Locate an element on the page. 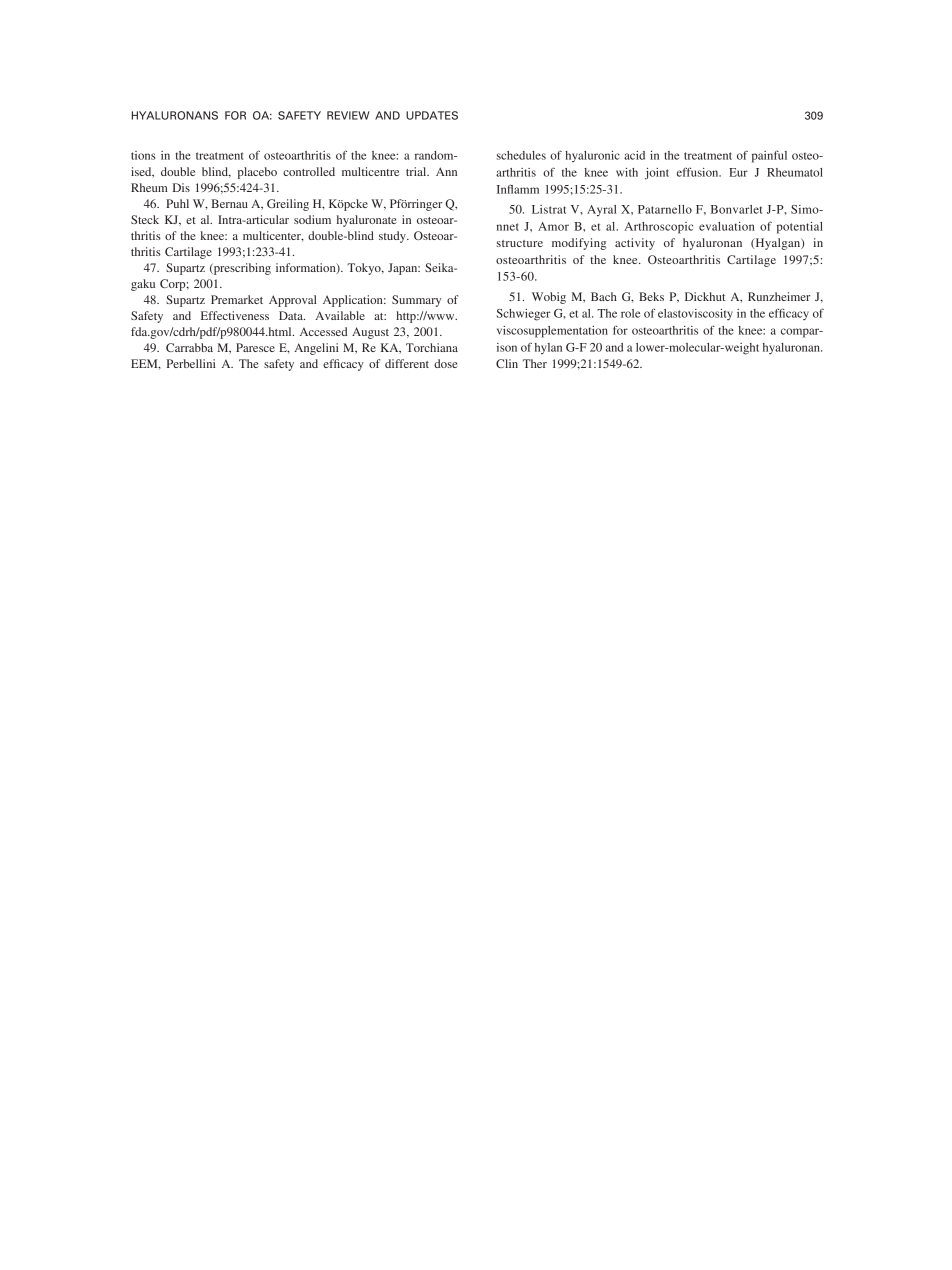 The width and height of the image is (952, 1270). Accessed is located at coordinates (324, 331).
